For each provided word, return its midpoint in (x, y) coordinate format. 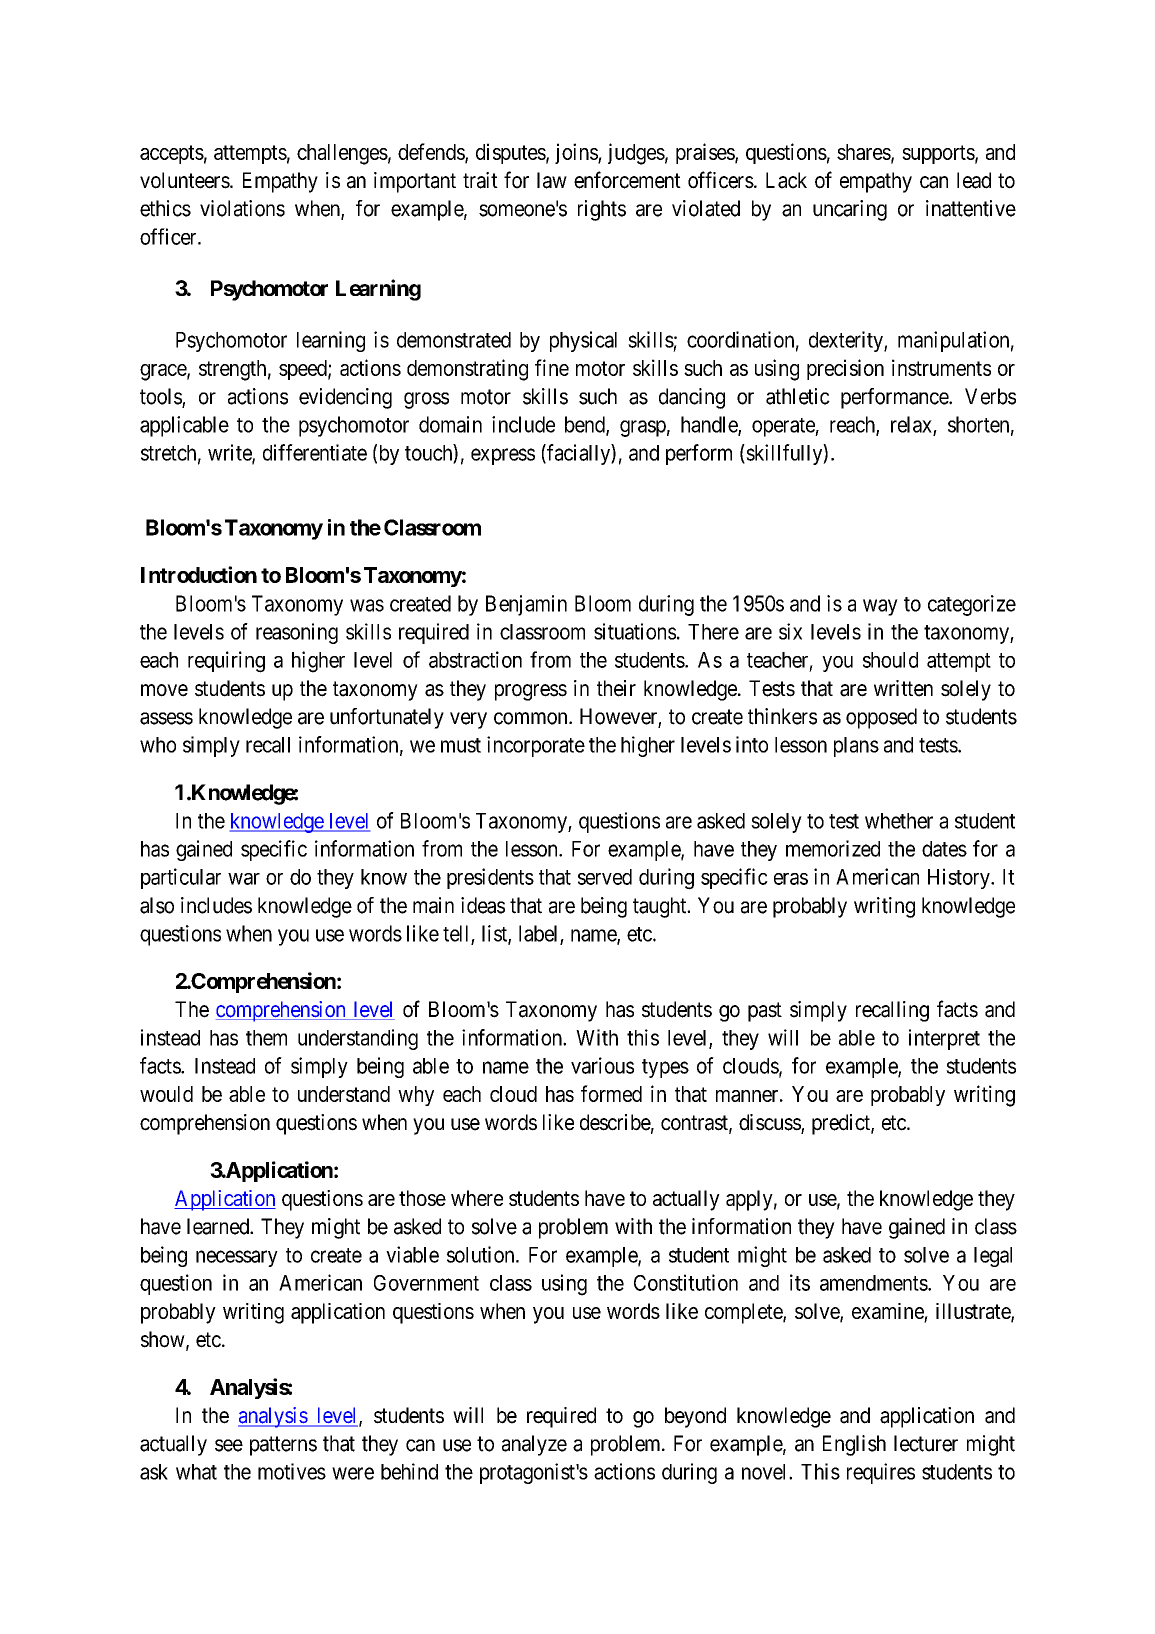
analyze (534, 1445)
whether (899, 821)
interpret (944, 1039)
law (552, 180)
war (244, 879)
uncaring (850, 210)
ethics (165, 208)
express (503, 456)
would (166, 1094)
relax (912, 425)
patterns (283, 1446)
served (605, 877)
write (230, 453)
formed (611, 1093)
